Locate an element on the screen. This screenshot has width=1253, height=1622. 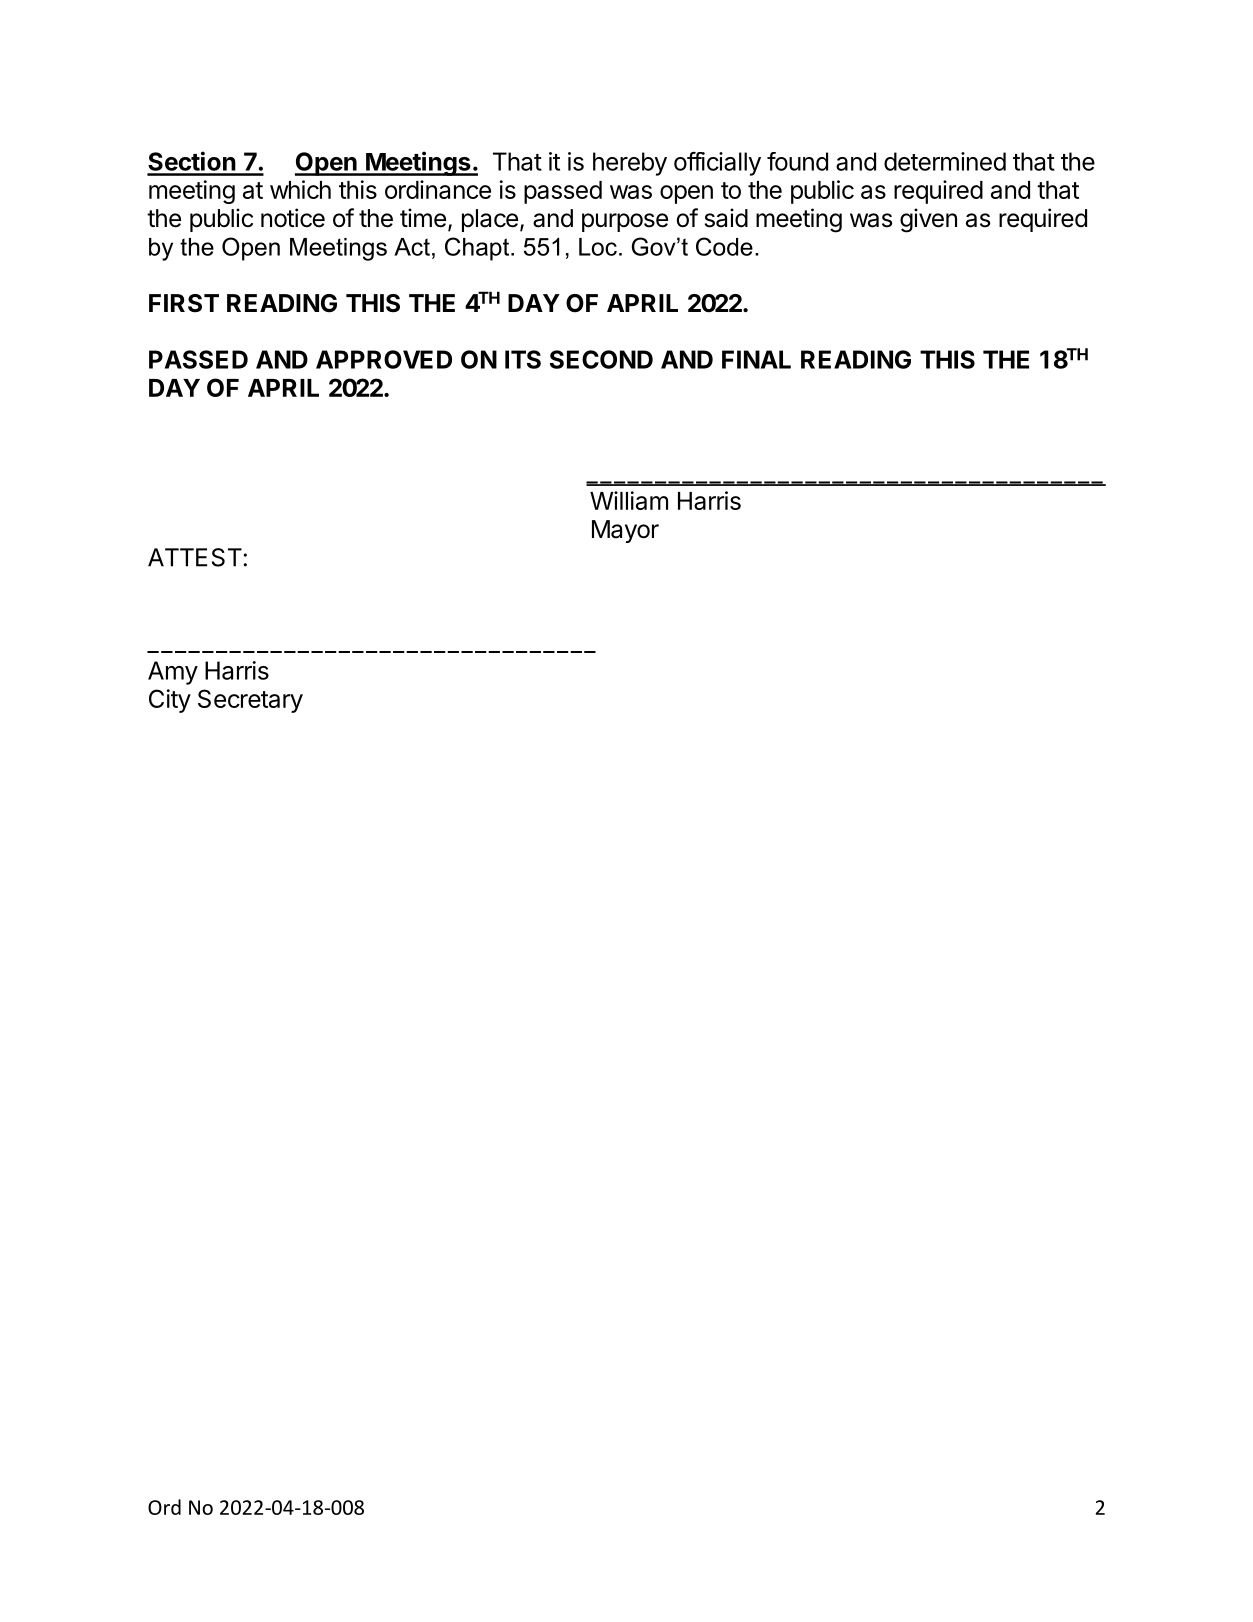
William is located at coordinates (629, 500).
